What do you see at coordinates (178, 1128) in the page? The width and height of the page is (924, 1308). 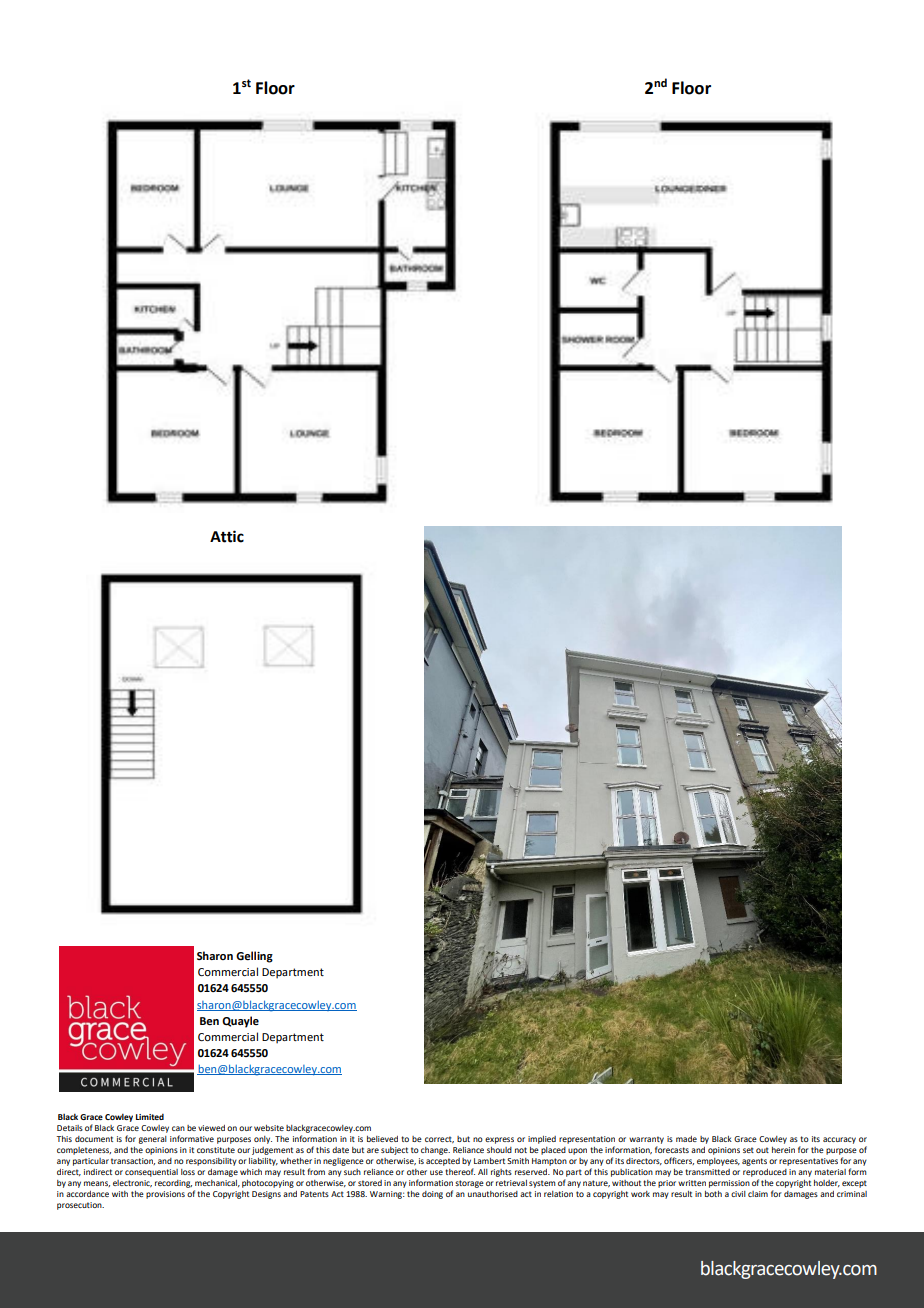 I see `can` at bounding box center [178, 1128].
